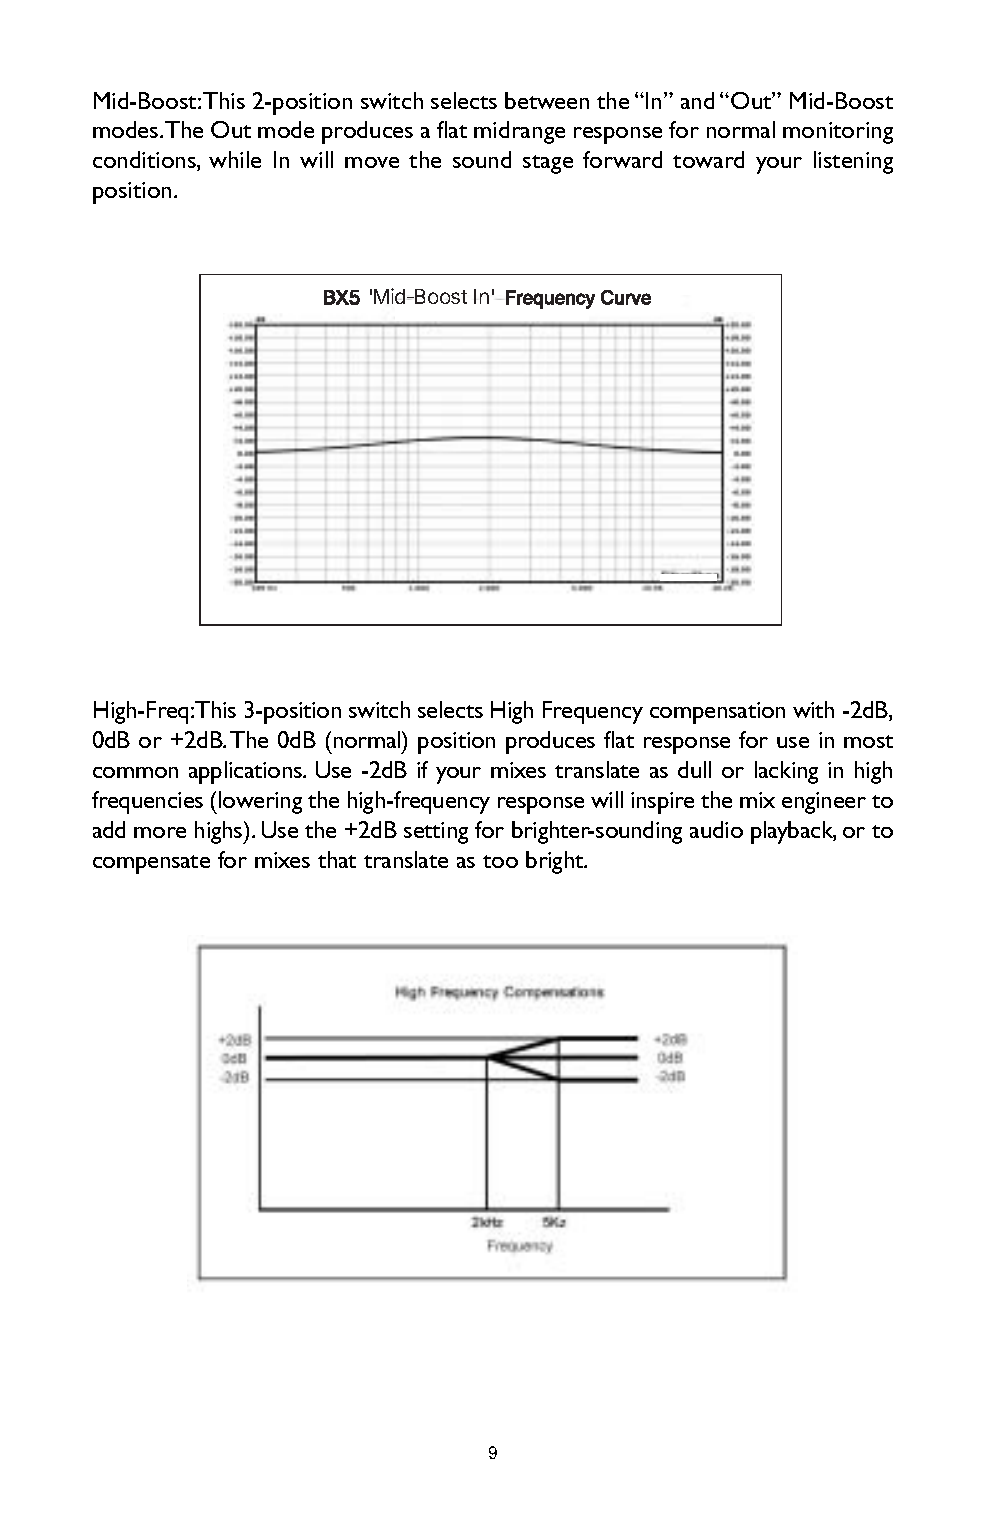 This screenshot has height=1524, width=986. I want to click on monitoring, so click(838, 133).
